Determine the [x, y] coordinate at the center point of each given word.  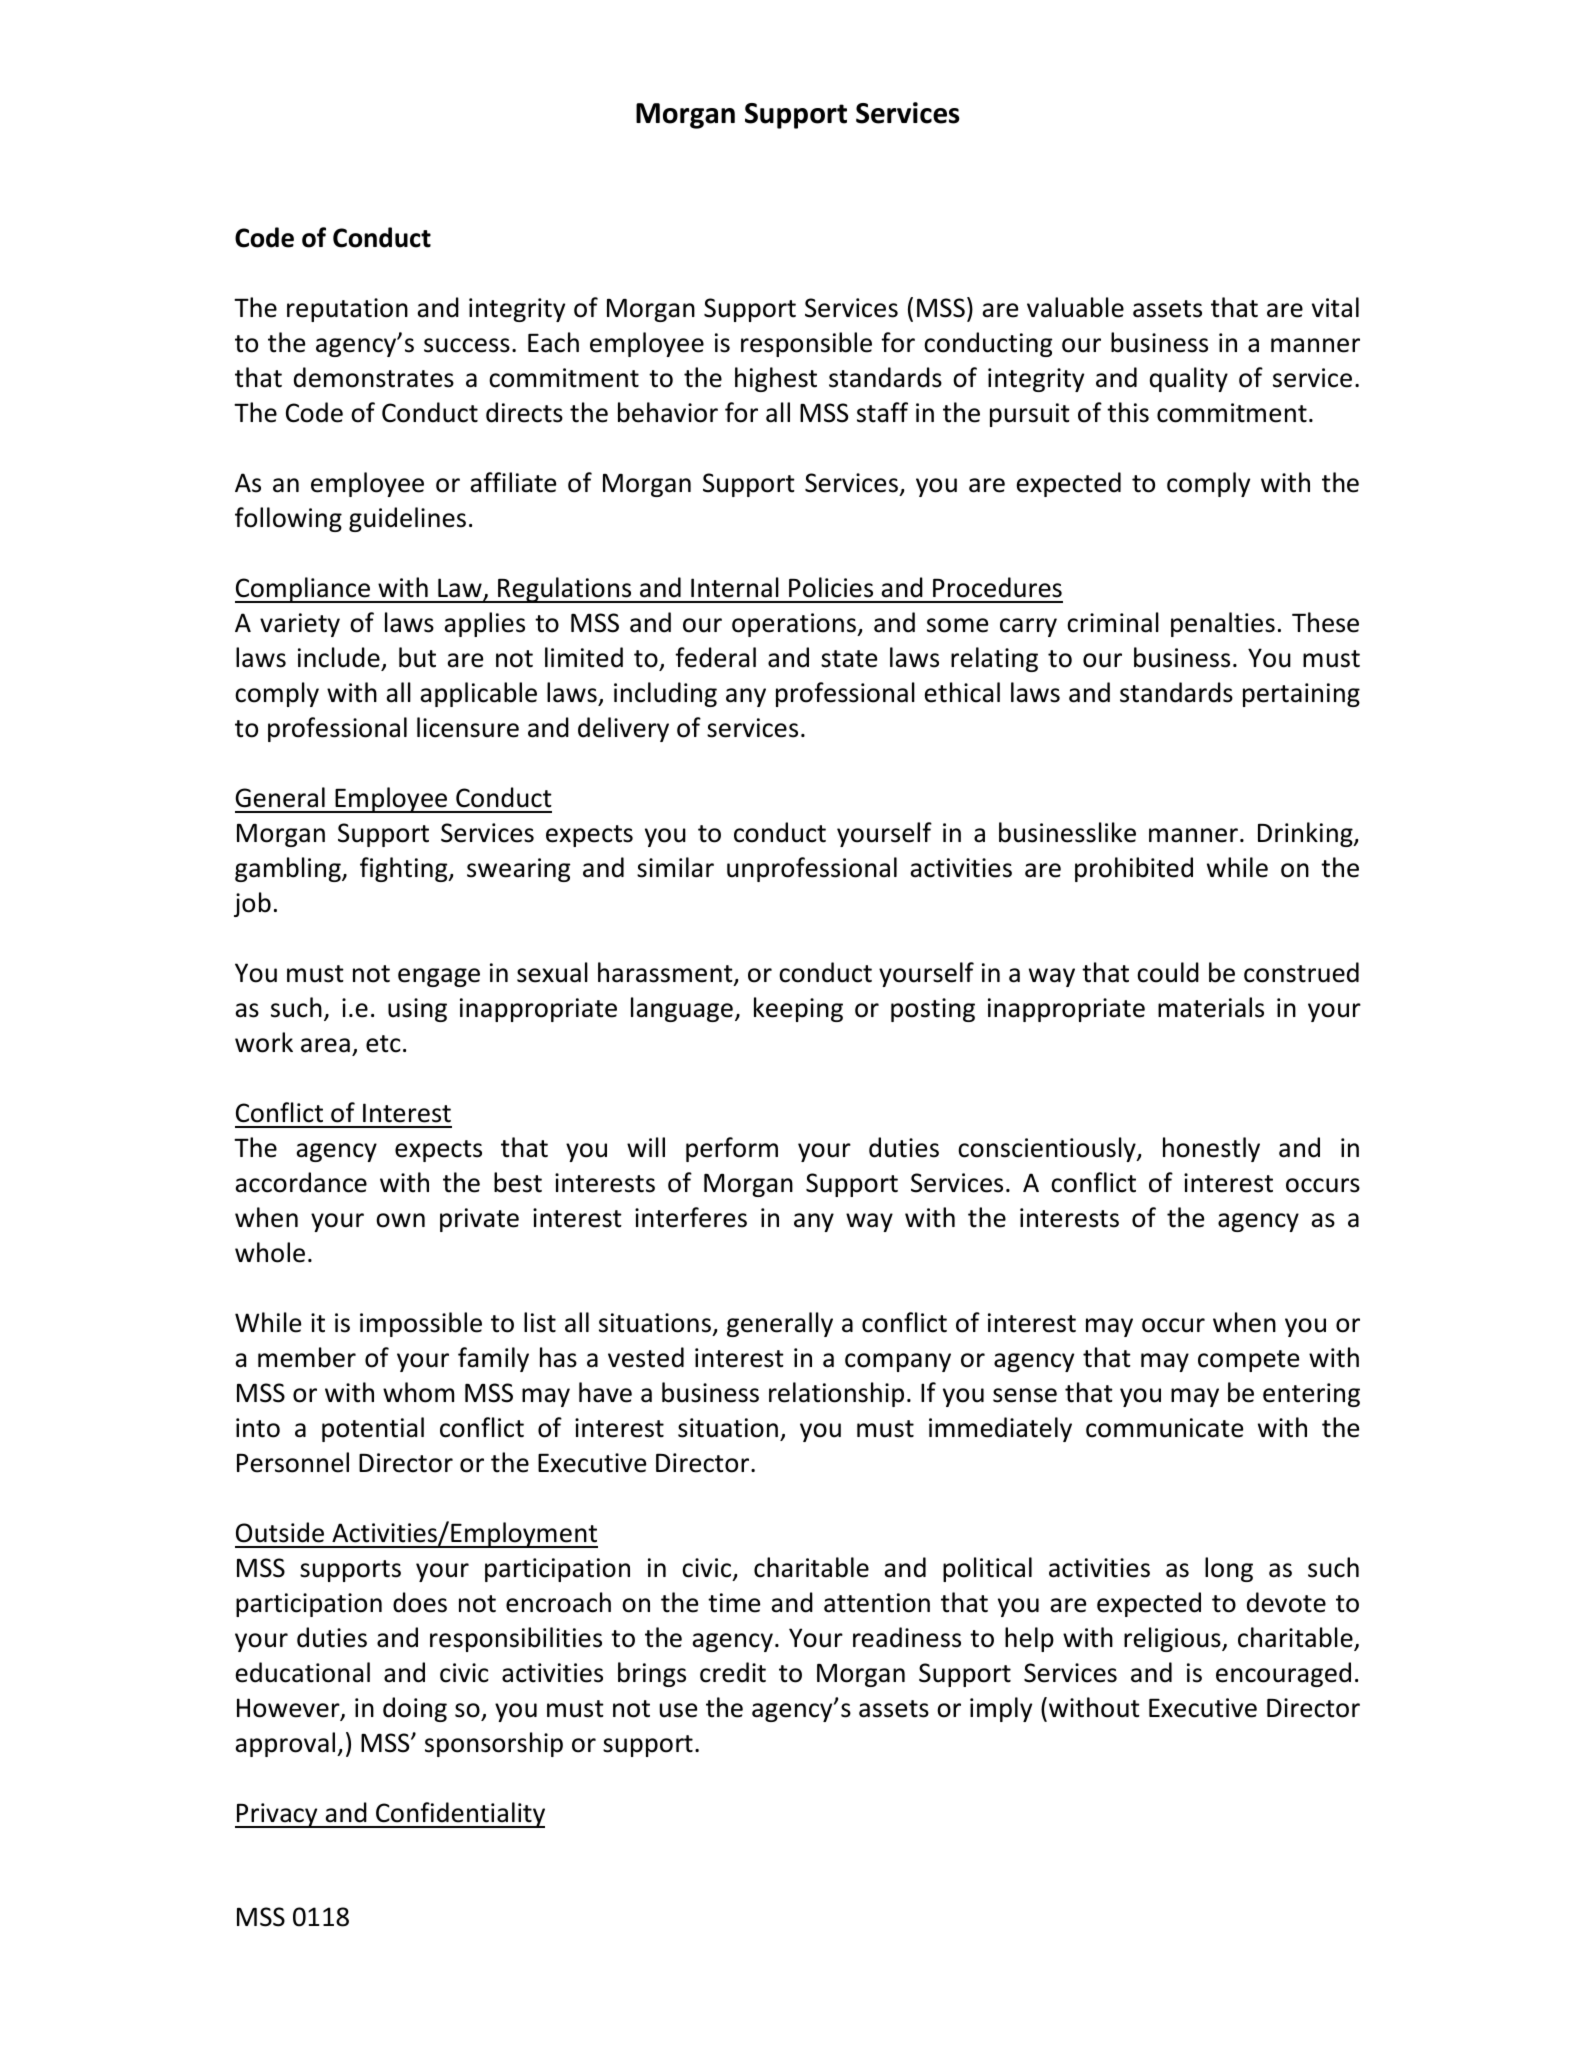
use [678, 1710]
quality [1189, 379]
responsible [806, 344]
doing [415, 1709]
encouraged [1283, 1674]
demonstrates [374, 377]
